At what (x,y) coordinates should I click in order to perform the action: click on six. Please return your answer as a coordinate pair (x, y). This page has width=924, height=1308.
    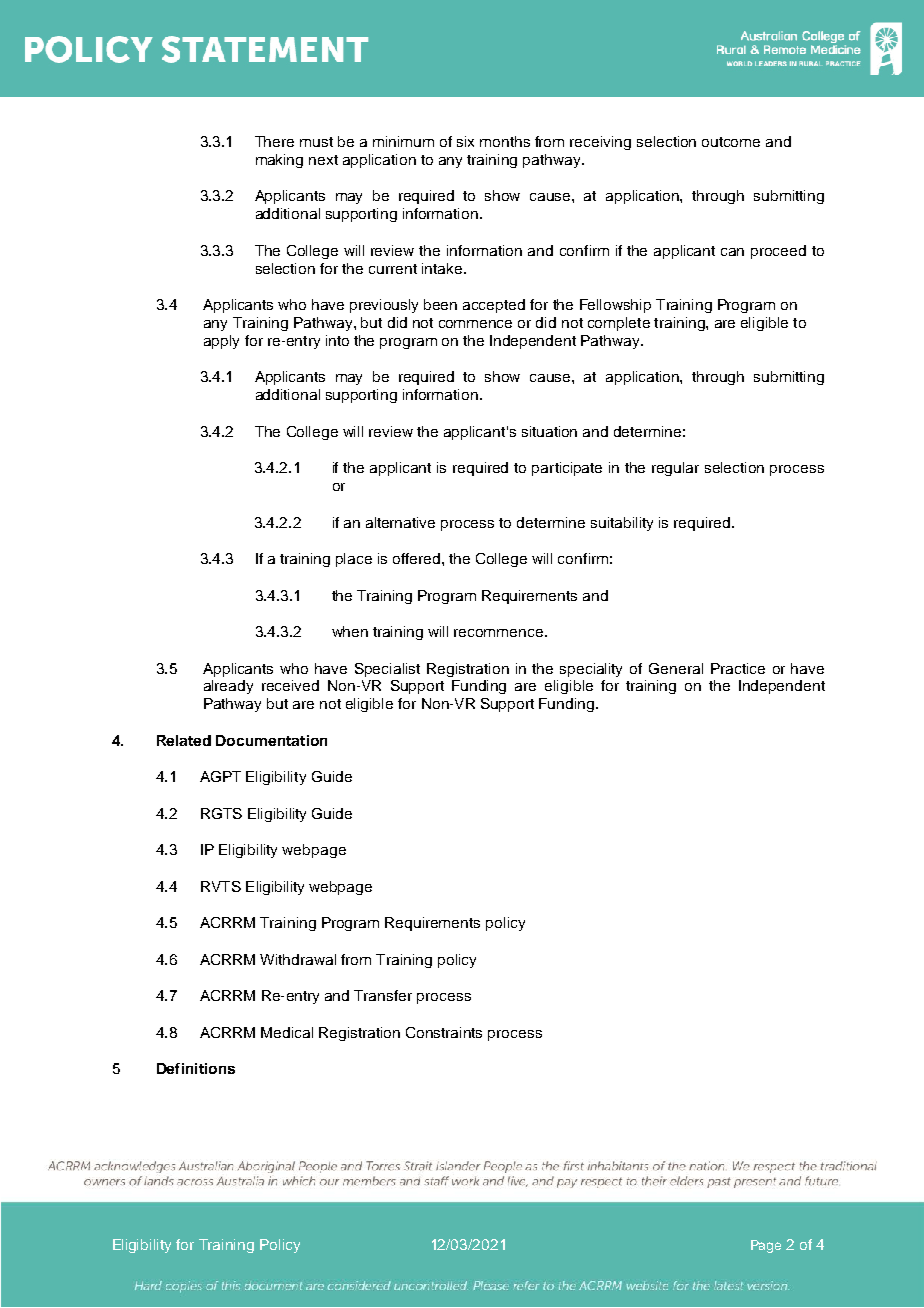
    Looking at the image, I should click on (465, 141).
